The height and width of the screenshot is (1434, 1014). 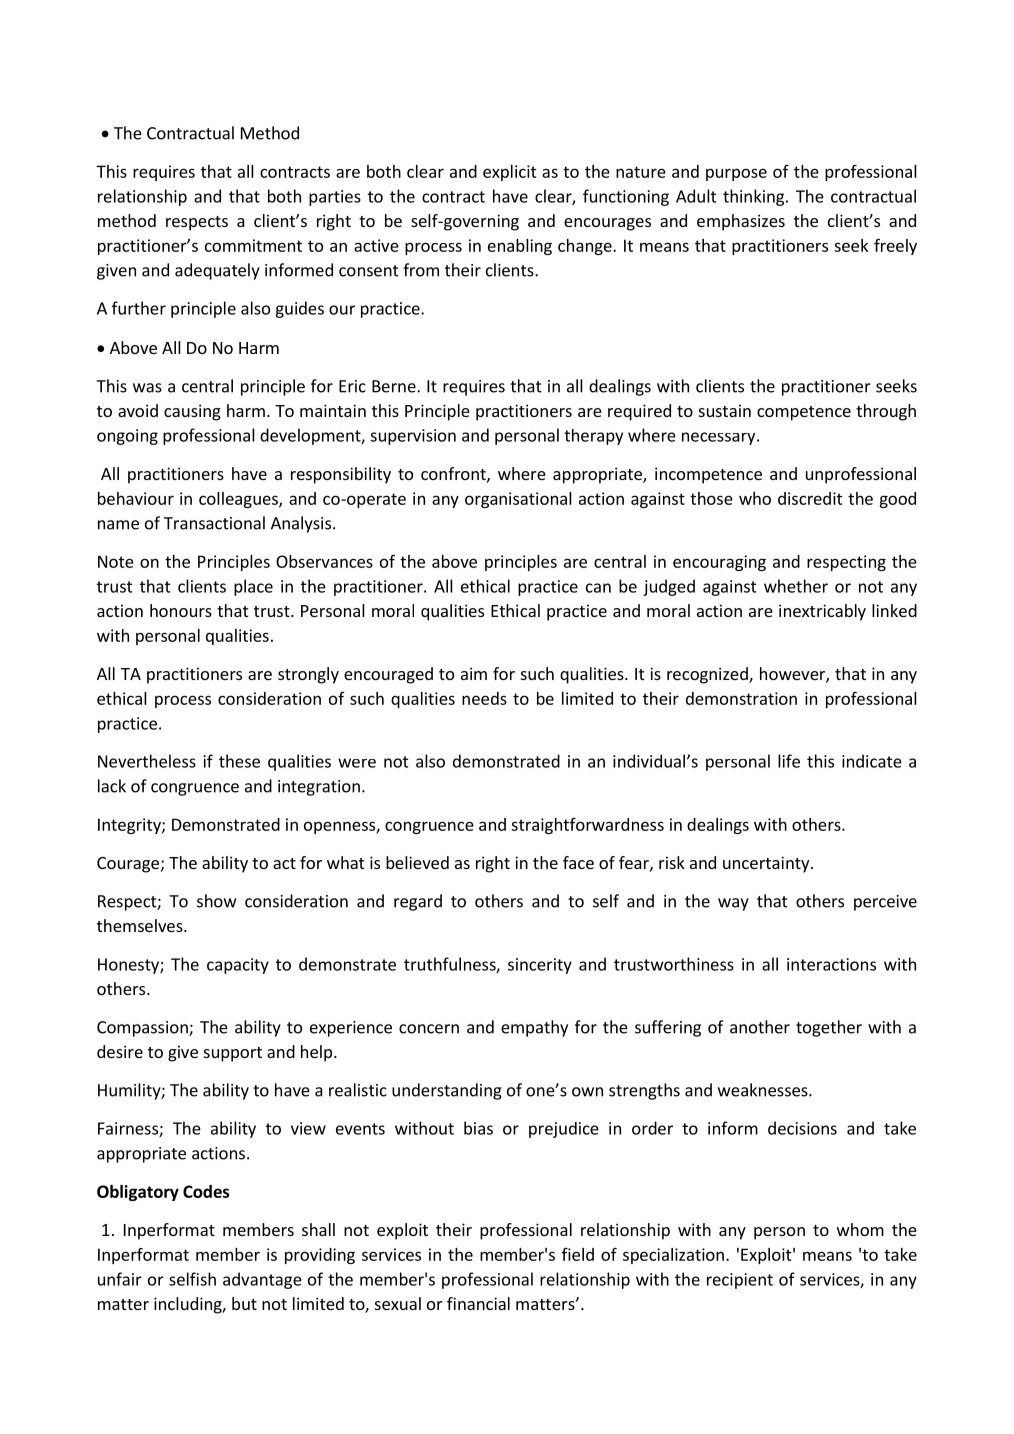 What do you see at coordinates (239, 761) in the screenshot?
I see `these` at bounding box center [239, 761].
